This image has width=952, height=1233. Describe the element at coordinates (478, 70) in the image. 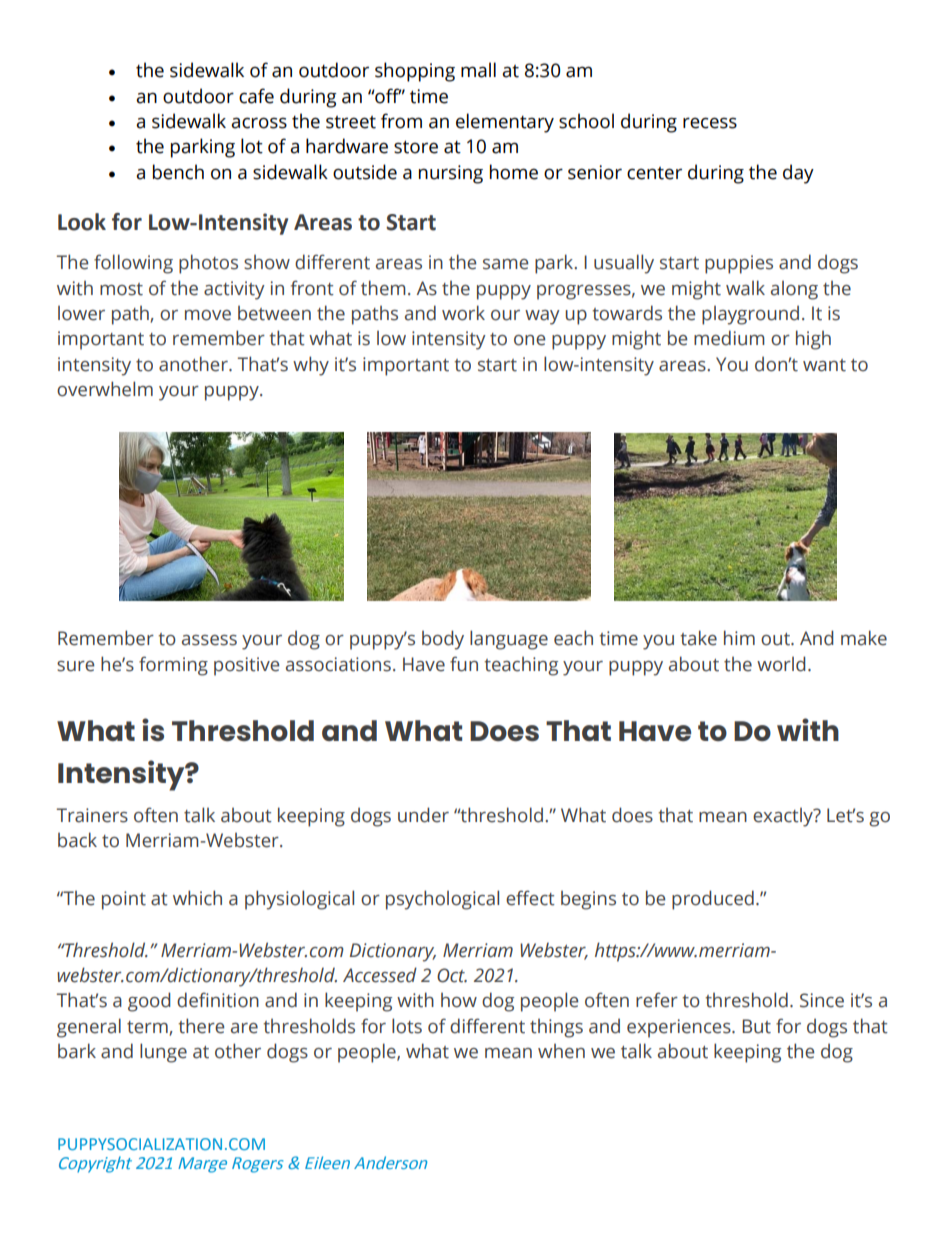

I see `mall` at that location.
